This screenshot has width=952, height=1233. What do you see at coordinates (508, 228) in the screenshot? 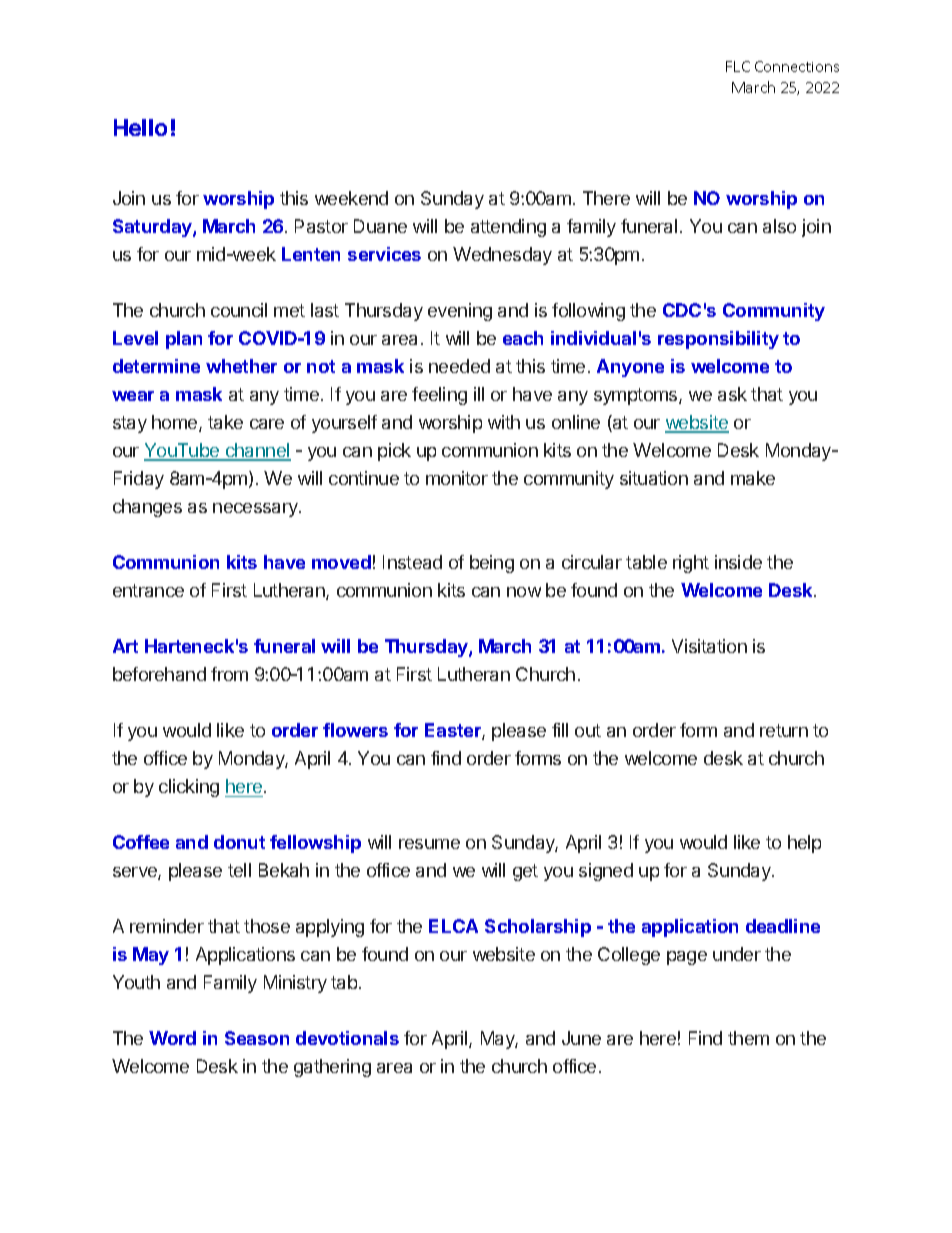
I see `attending` at bounding box center [508, 228].
